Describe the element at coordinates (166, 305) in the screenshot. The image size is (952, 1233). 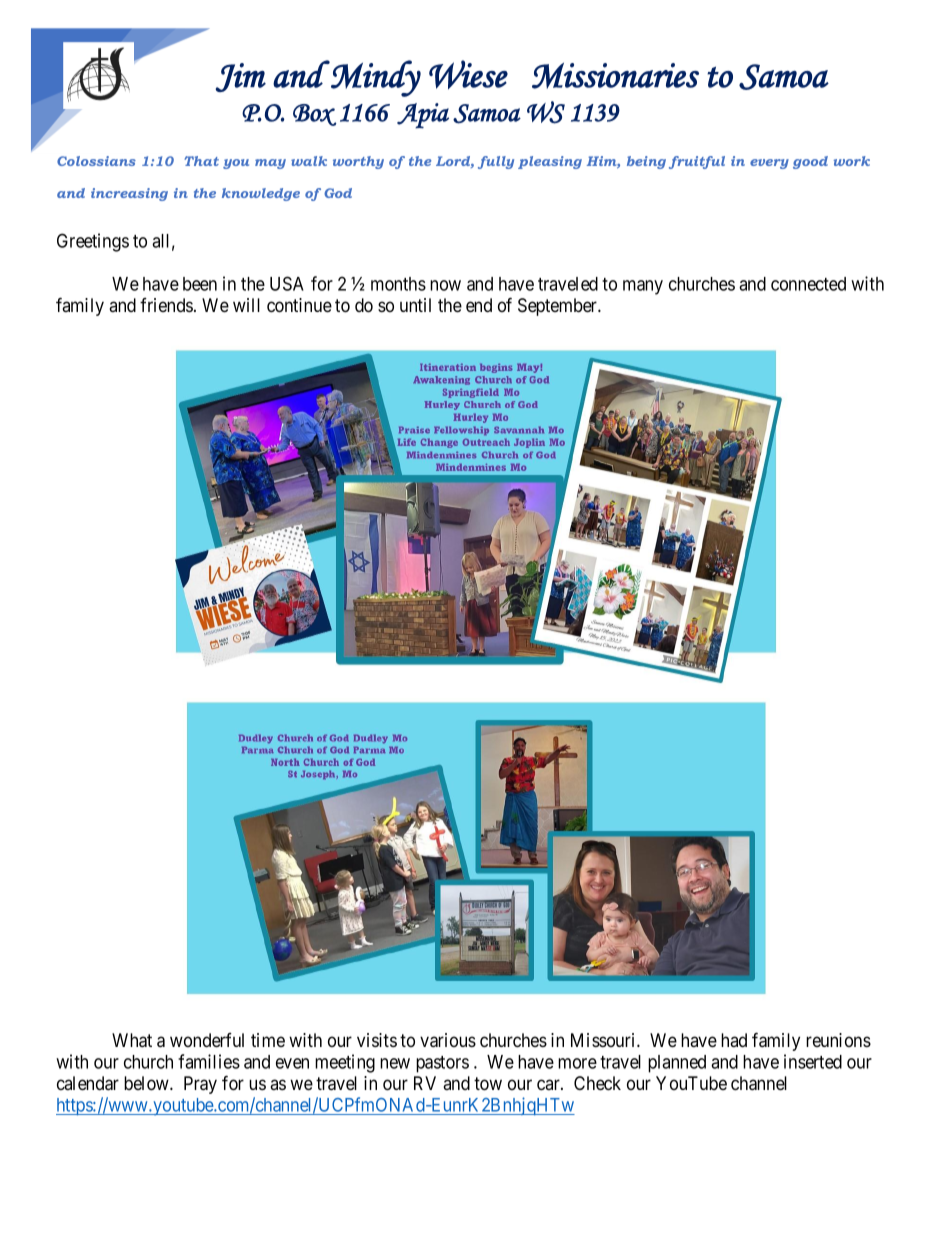
I see `friends` at that location.
